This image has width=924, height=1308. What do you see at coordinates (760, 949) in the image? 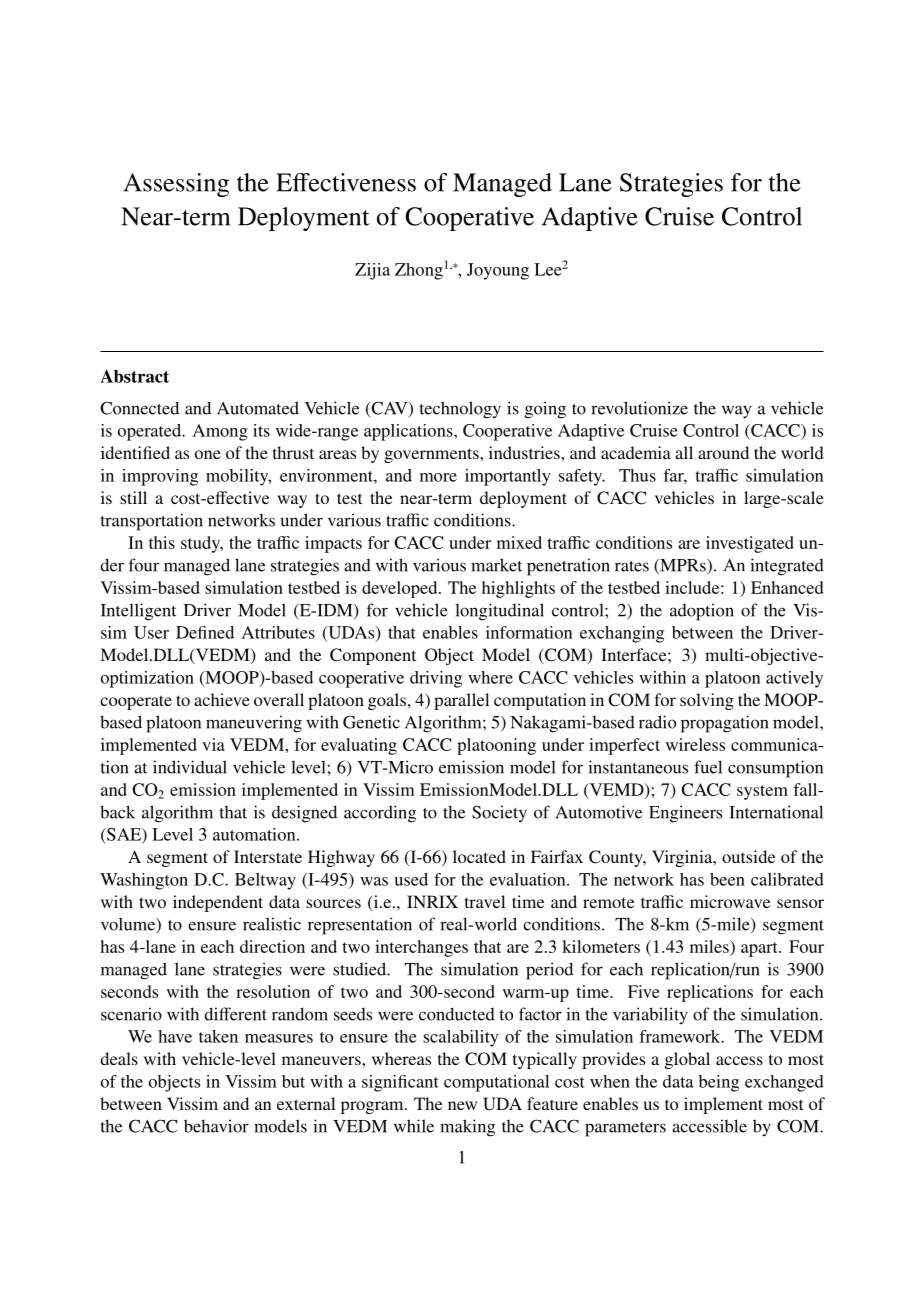
I see `apart` at bounding box center [760, 949].
